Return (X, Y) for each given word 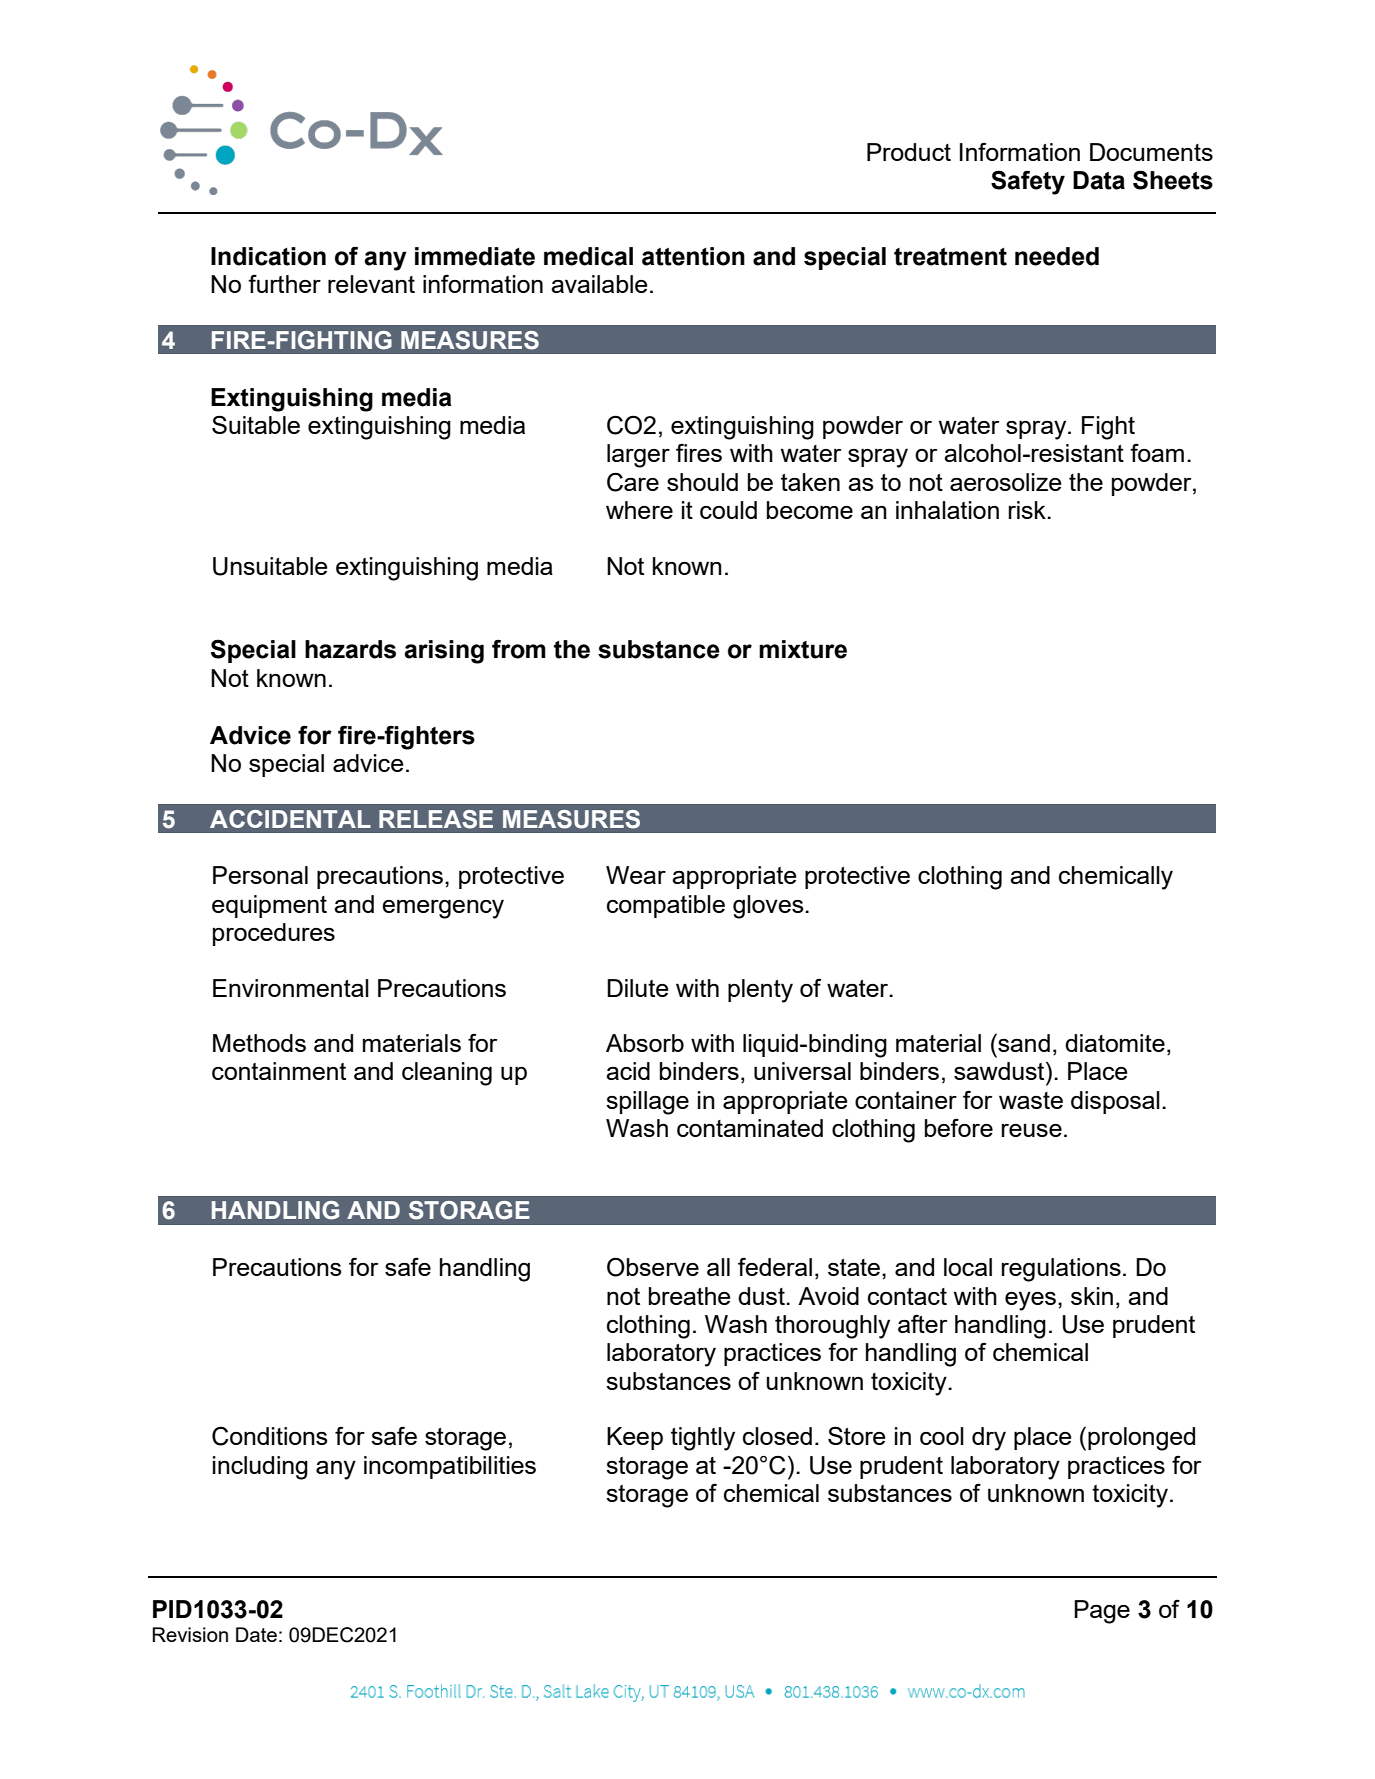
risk (1028, 510)
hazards (350, 649)
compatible (666, 906)
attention (693, 256)
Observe (653, 1267)
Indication (268, 256)
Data (1099, 180)
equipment (269, 906)
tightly (703, 1439)
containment (279, 1071)
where (639, 510)
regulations (1061, 1270)
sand (1023, 1042)
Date (256, 1634)
